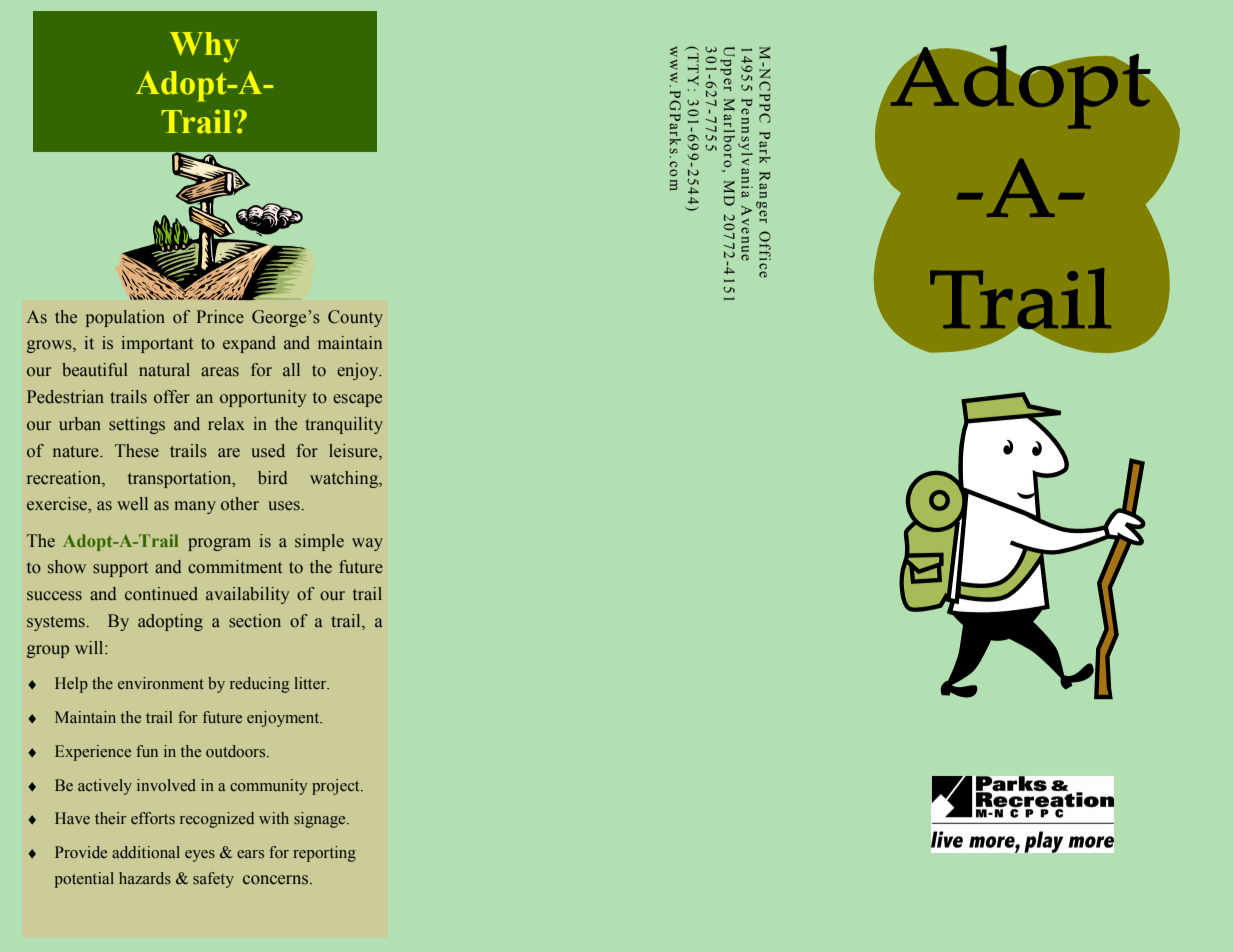 Image resolution: width=1233 pixels, height=952 pixels. What do you see at coordinates (220, 372) in the screenshot?
I see `areas` at bounding box center [220, 372].
